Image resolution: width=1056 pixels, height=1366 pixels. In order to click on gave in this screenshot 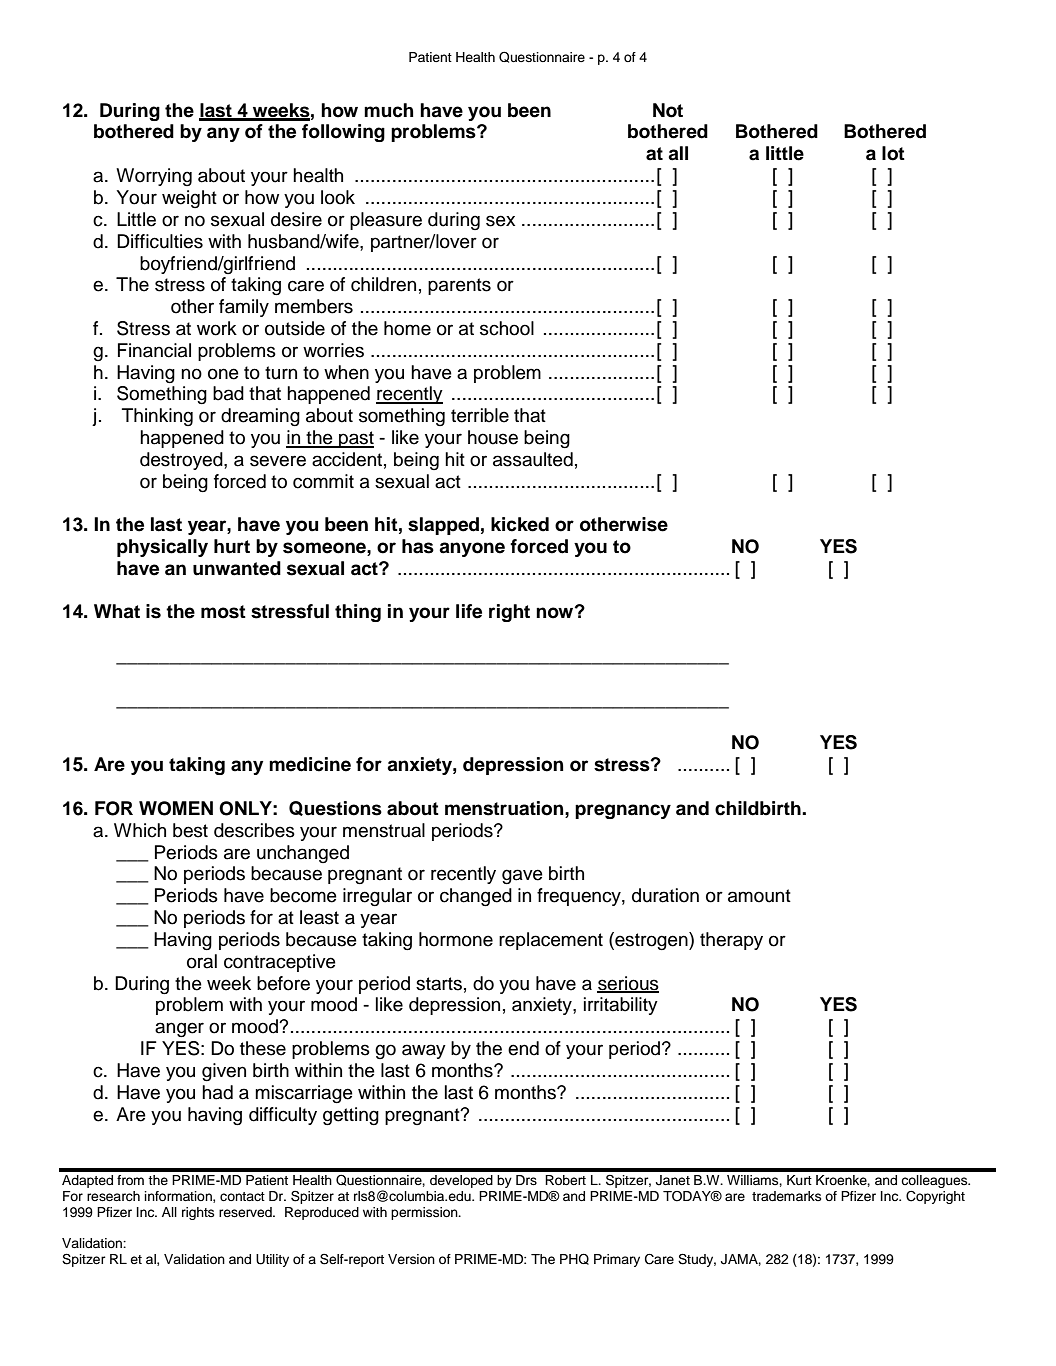, I will do `click(522, 876)`.
